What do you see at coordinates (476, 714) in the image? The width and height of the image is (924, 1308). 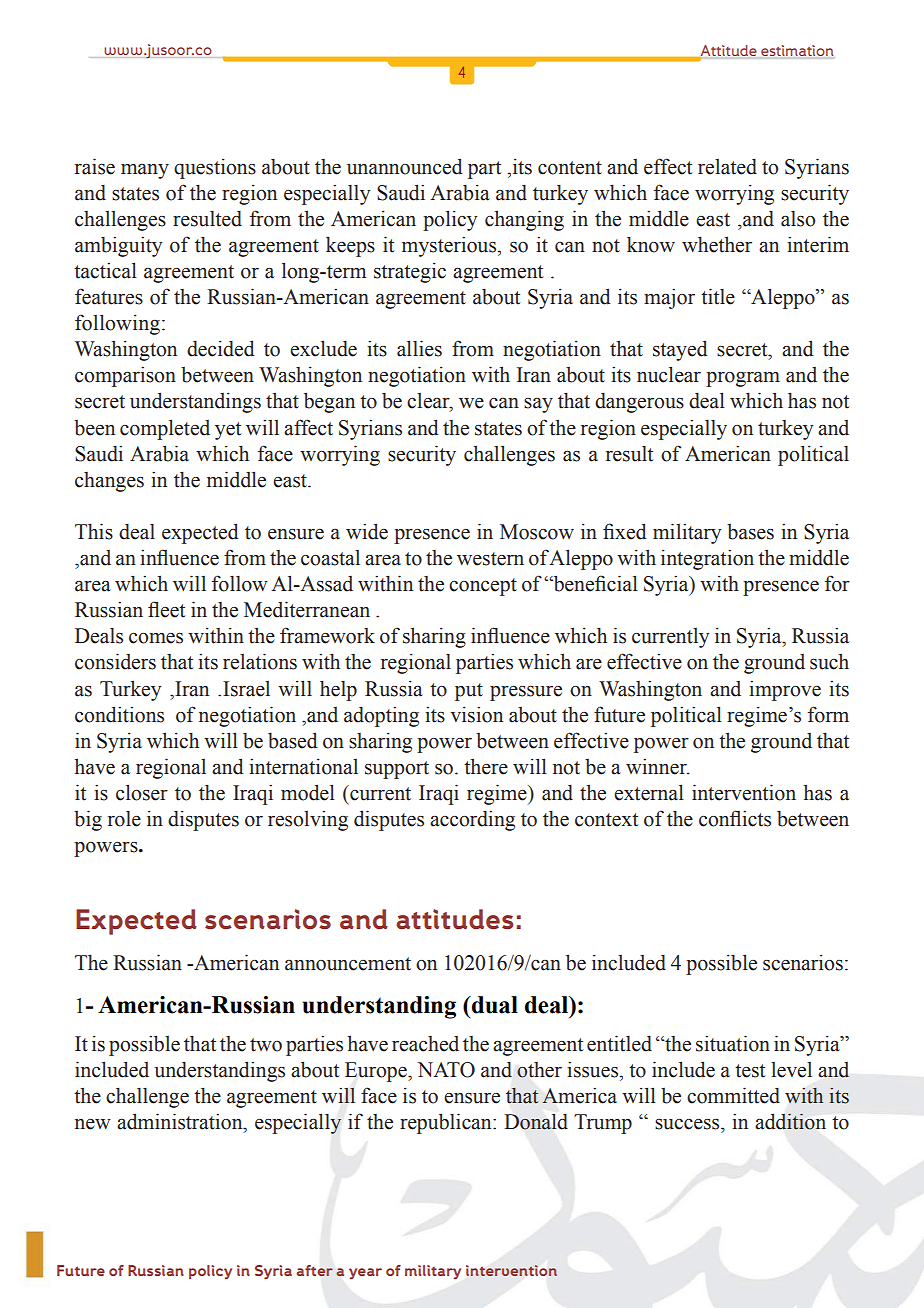 I see `vision` at bounding box center [476, 714].
